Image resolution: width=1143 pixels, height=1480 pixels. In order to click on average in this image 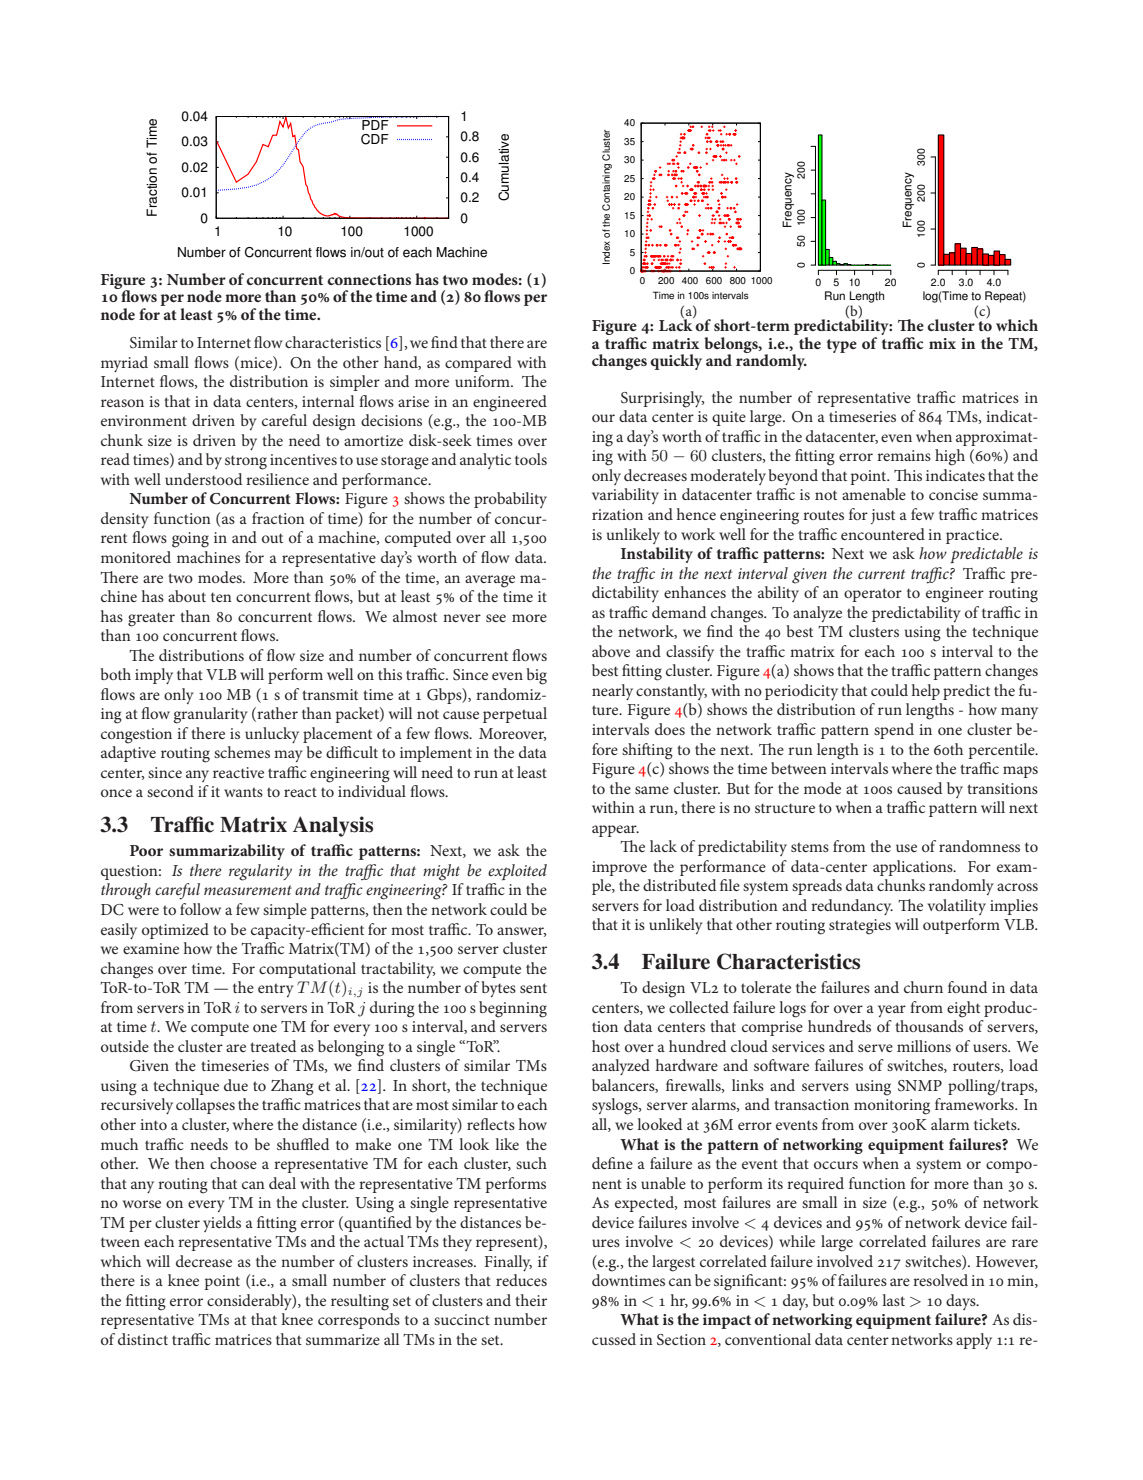, I will do `click(490, 581)`.
